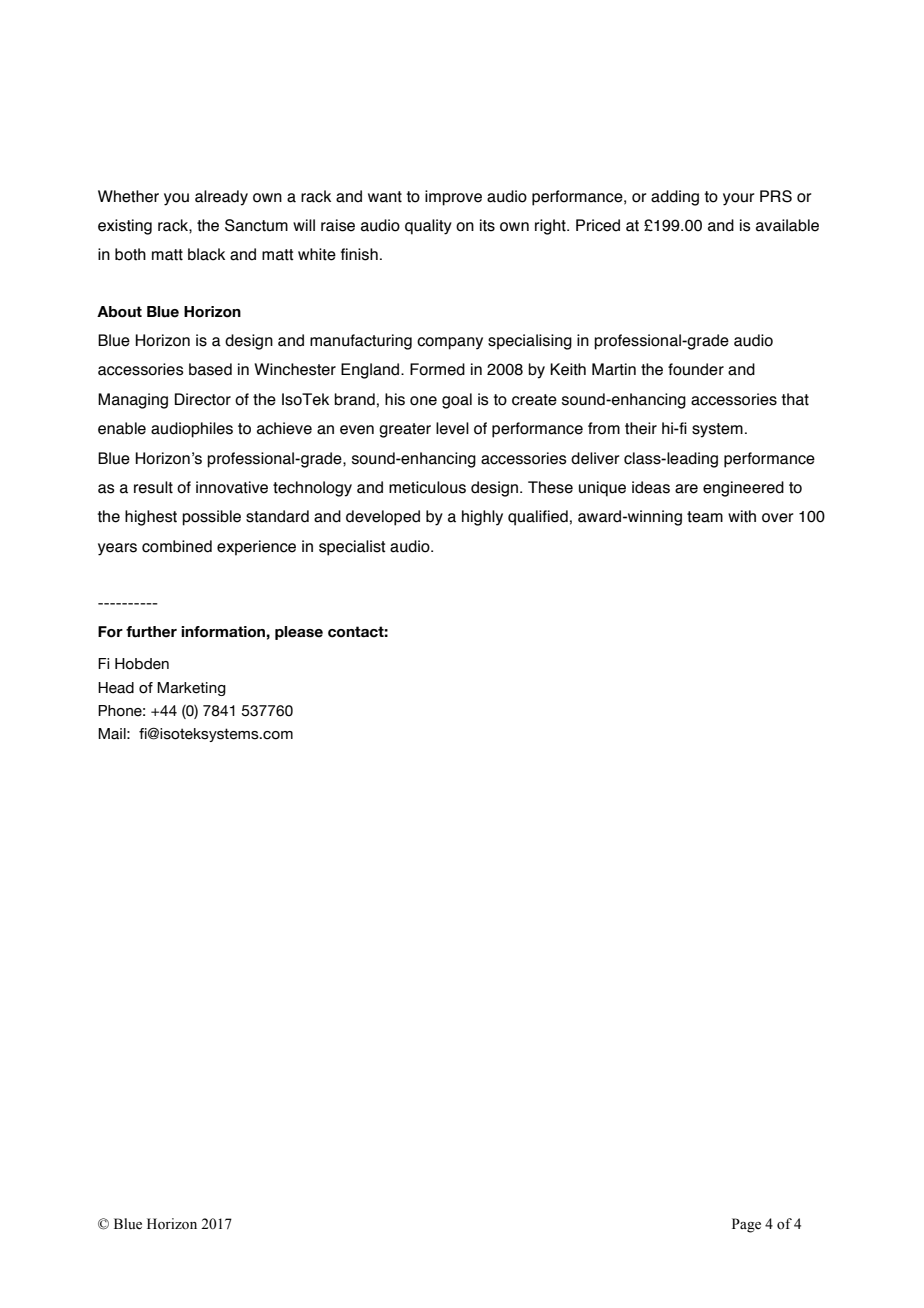  I want to click on Page, so click(746, 1225).
